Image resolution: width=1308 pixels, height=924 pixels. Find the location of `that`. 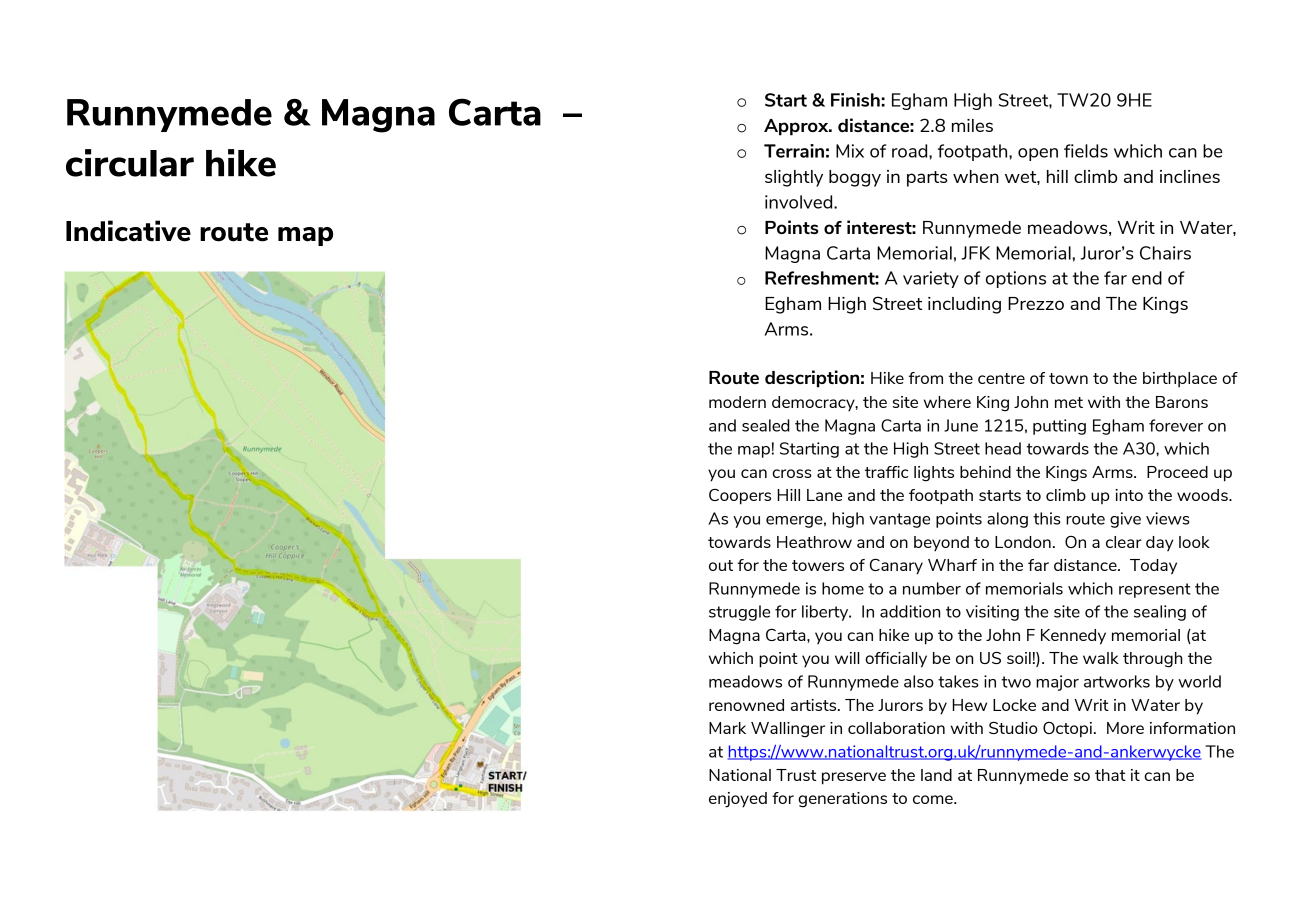

that is located at coordinates (1110, 775).
